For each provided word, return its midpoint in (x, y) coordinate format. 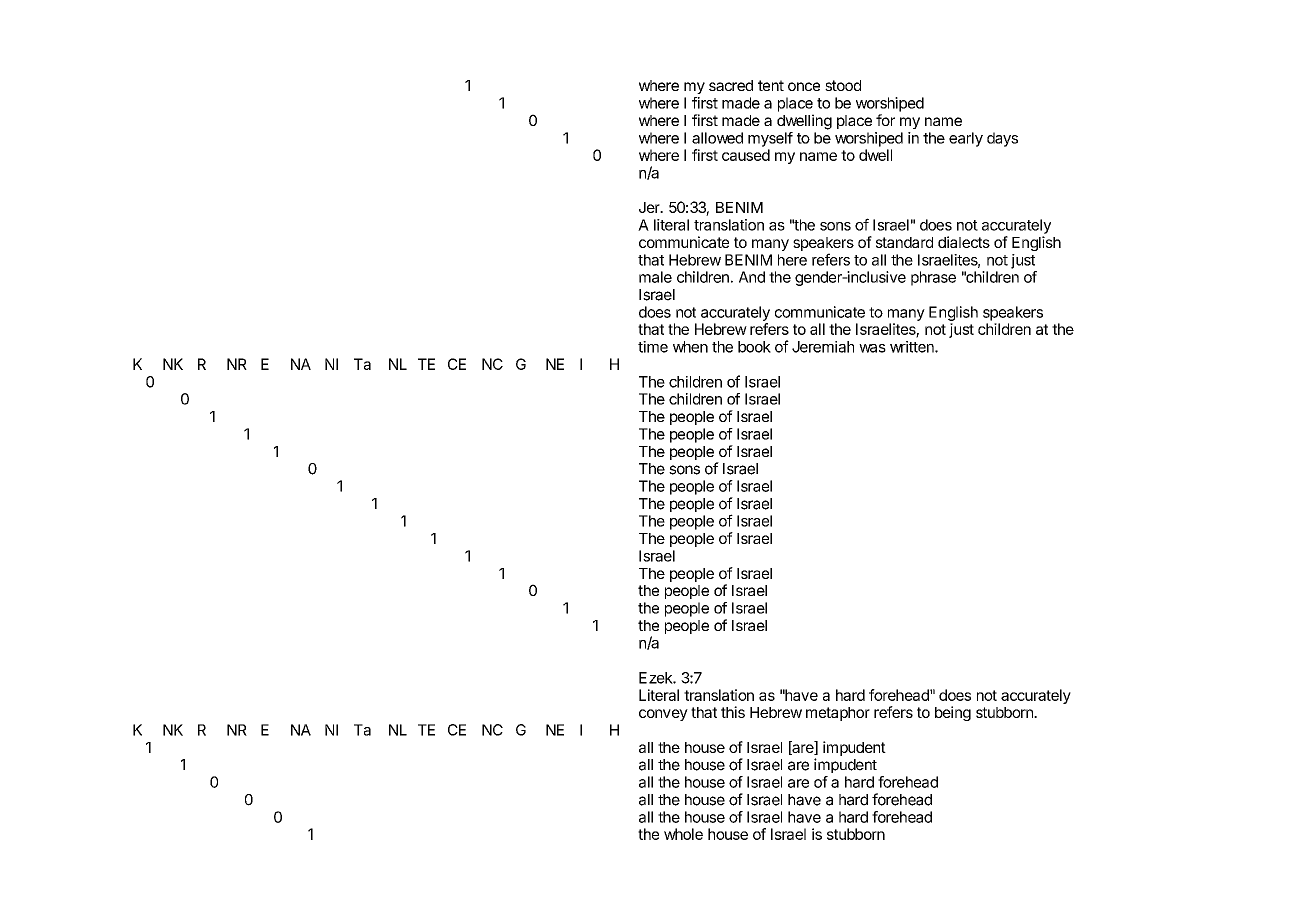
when (690, 347)
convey (663, 715)
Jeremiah (823, 347)
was (872, 348)
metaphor (838, 714)
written (913, 347)
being (953, 713)
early (966, 139)
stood (843, 85)
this (733, 712)
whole (683, 834)
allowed (717, 138)
